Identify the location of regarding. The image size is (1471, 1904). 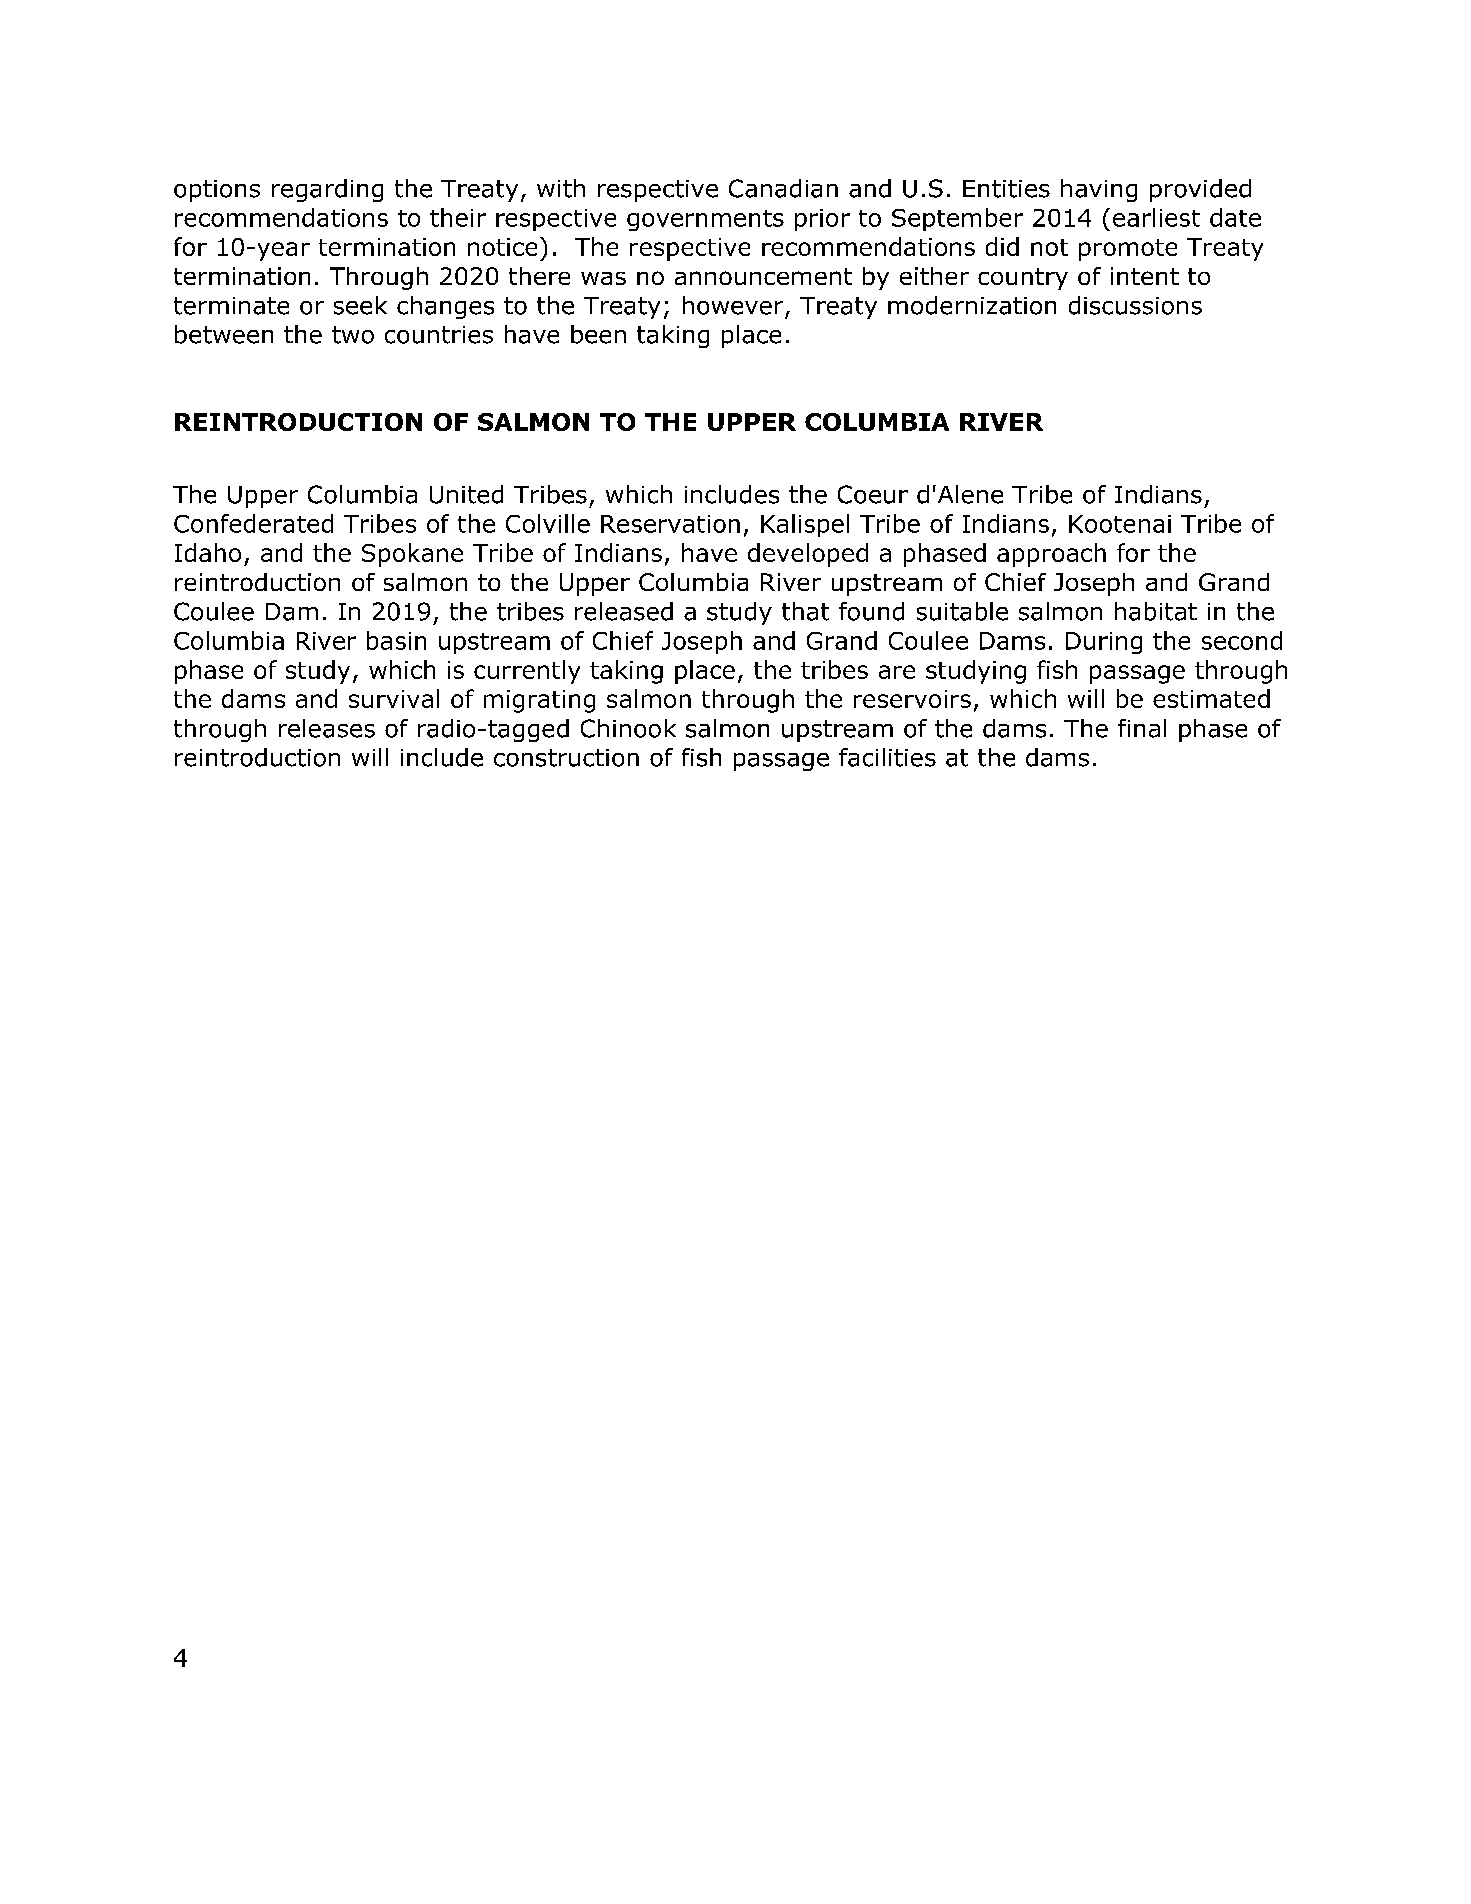
(327, 190).
